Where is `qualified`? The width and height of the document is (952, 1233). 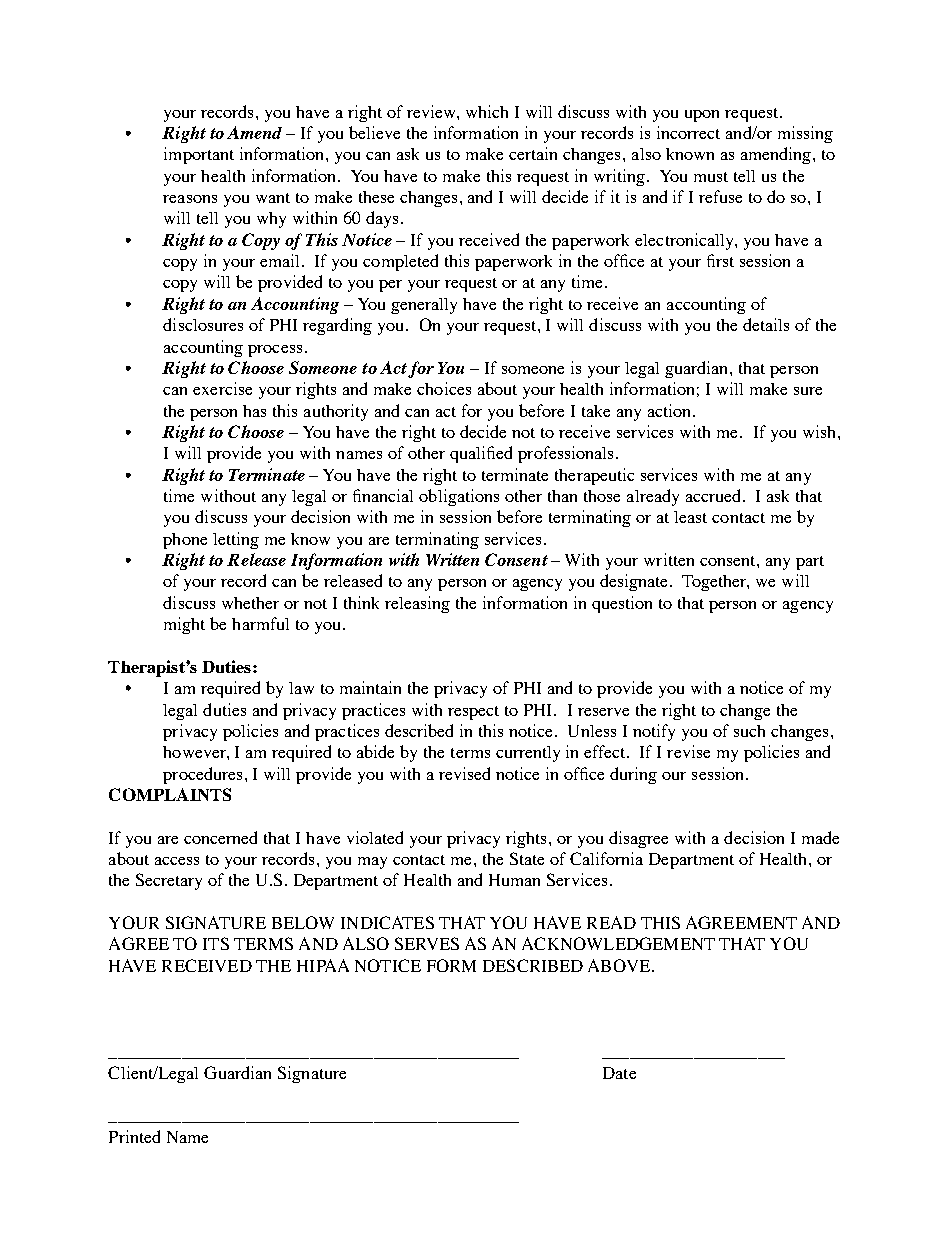
qualified is located at coordinates (481, 454).
